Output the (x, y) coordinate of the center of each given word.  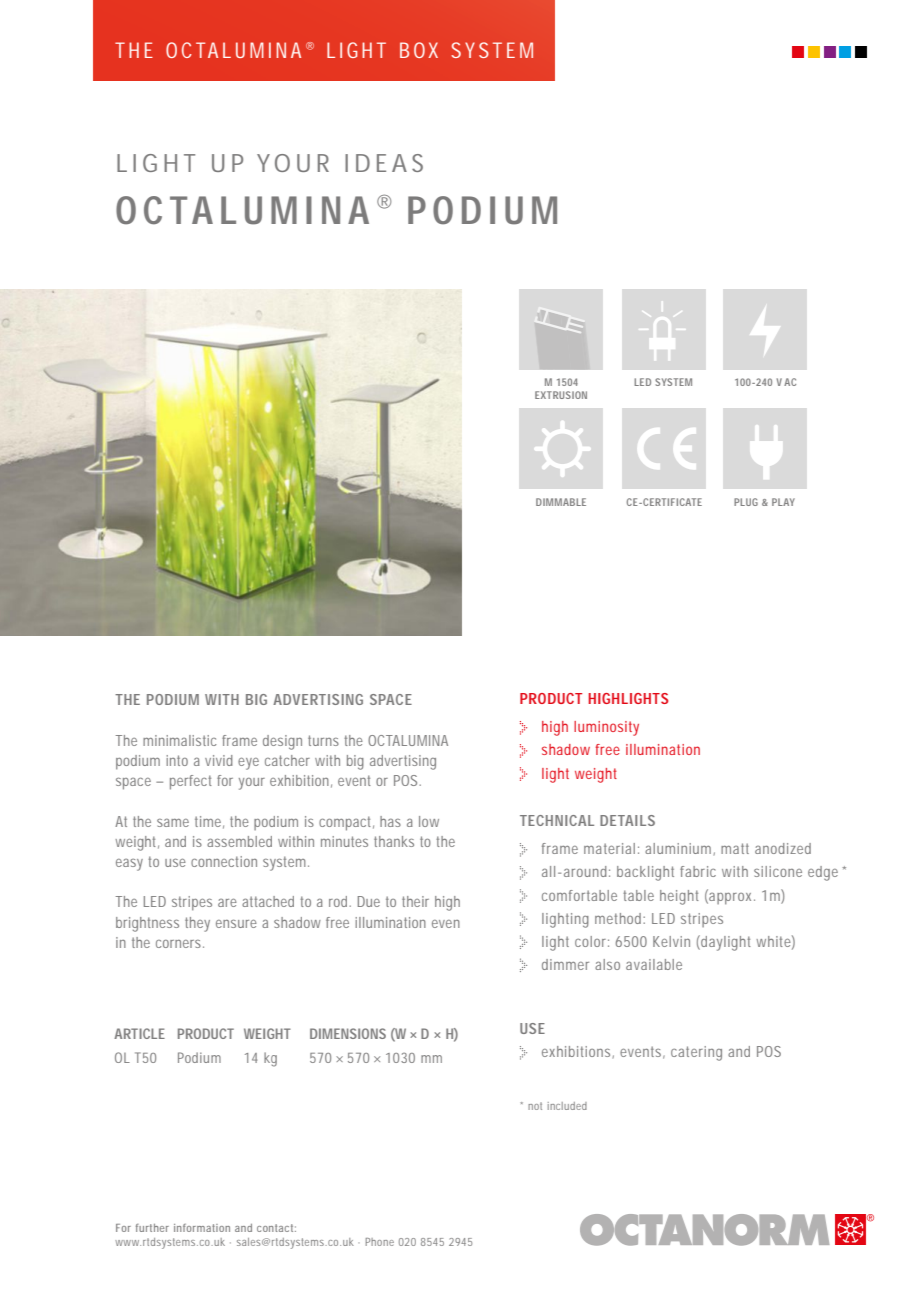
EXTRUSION (561, 395)
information (202, 1228)
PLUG (746, 502)
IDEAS (384, 163)
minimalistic (180, 740)
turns (323, 740)
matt (735, 848)
